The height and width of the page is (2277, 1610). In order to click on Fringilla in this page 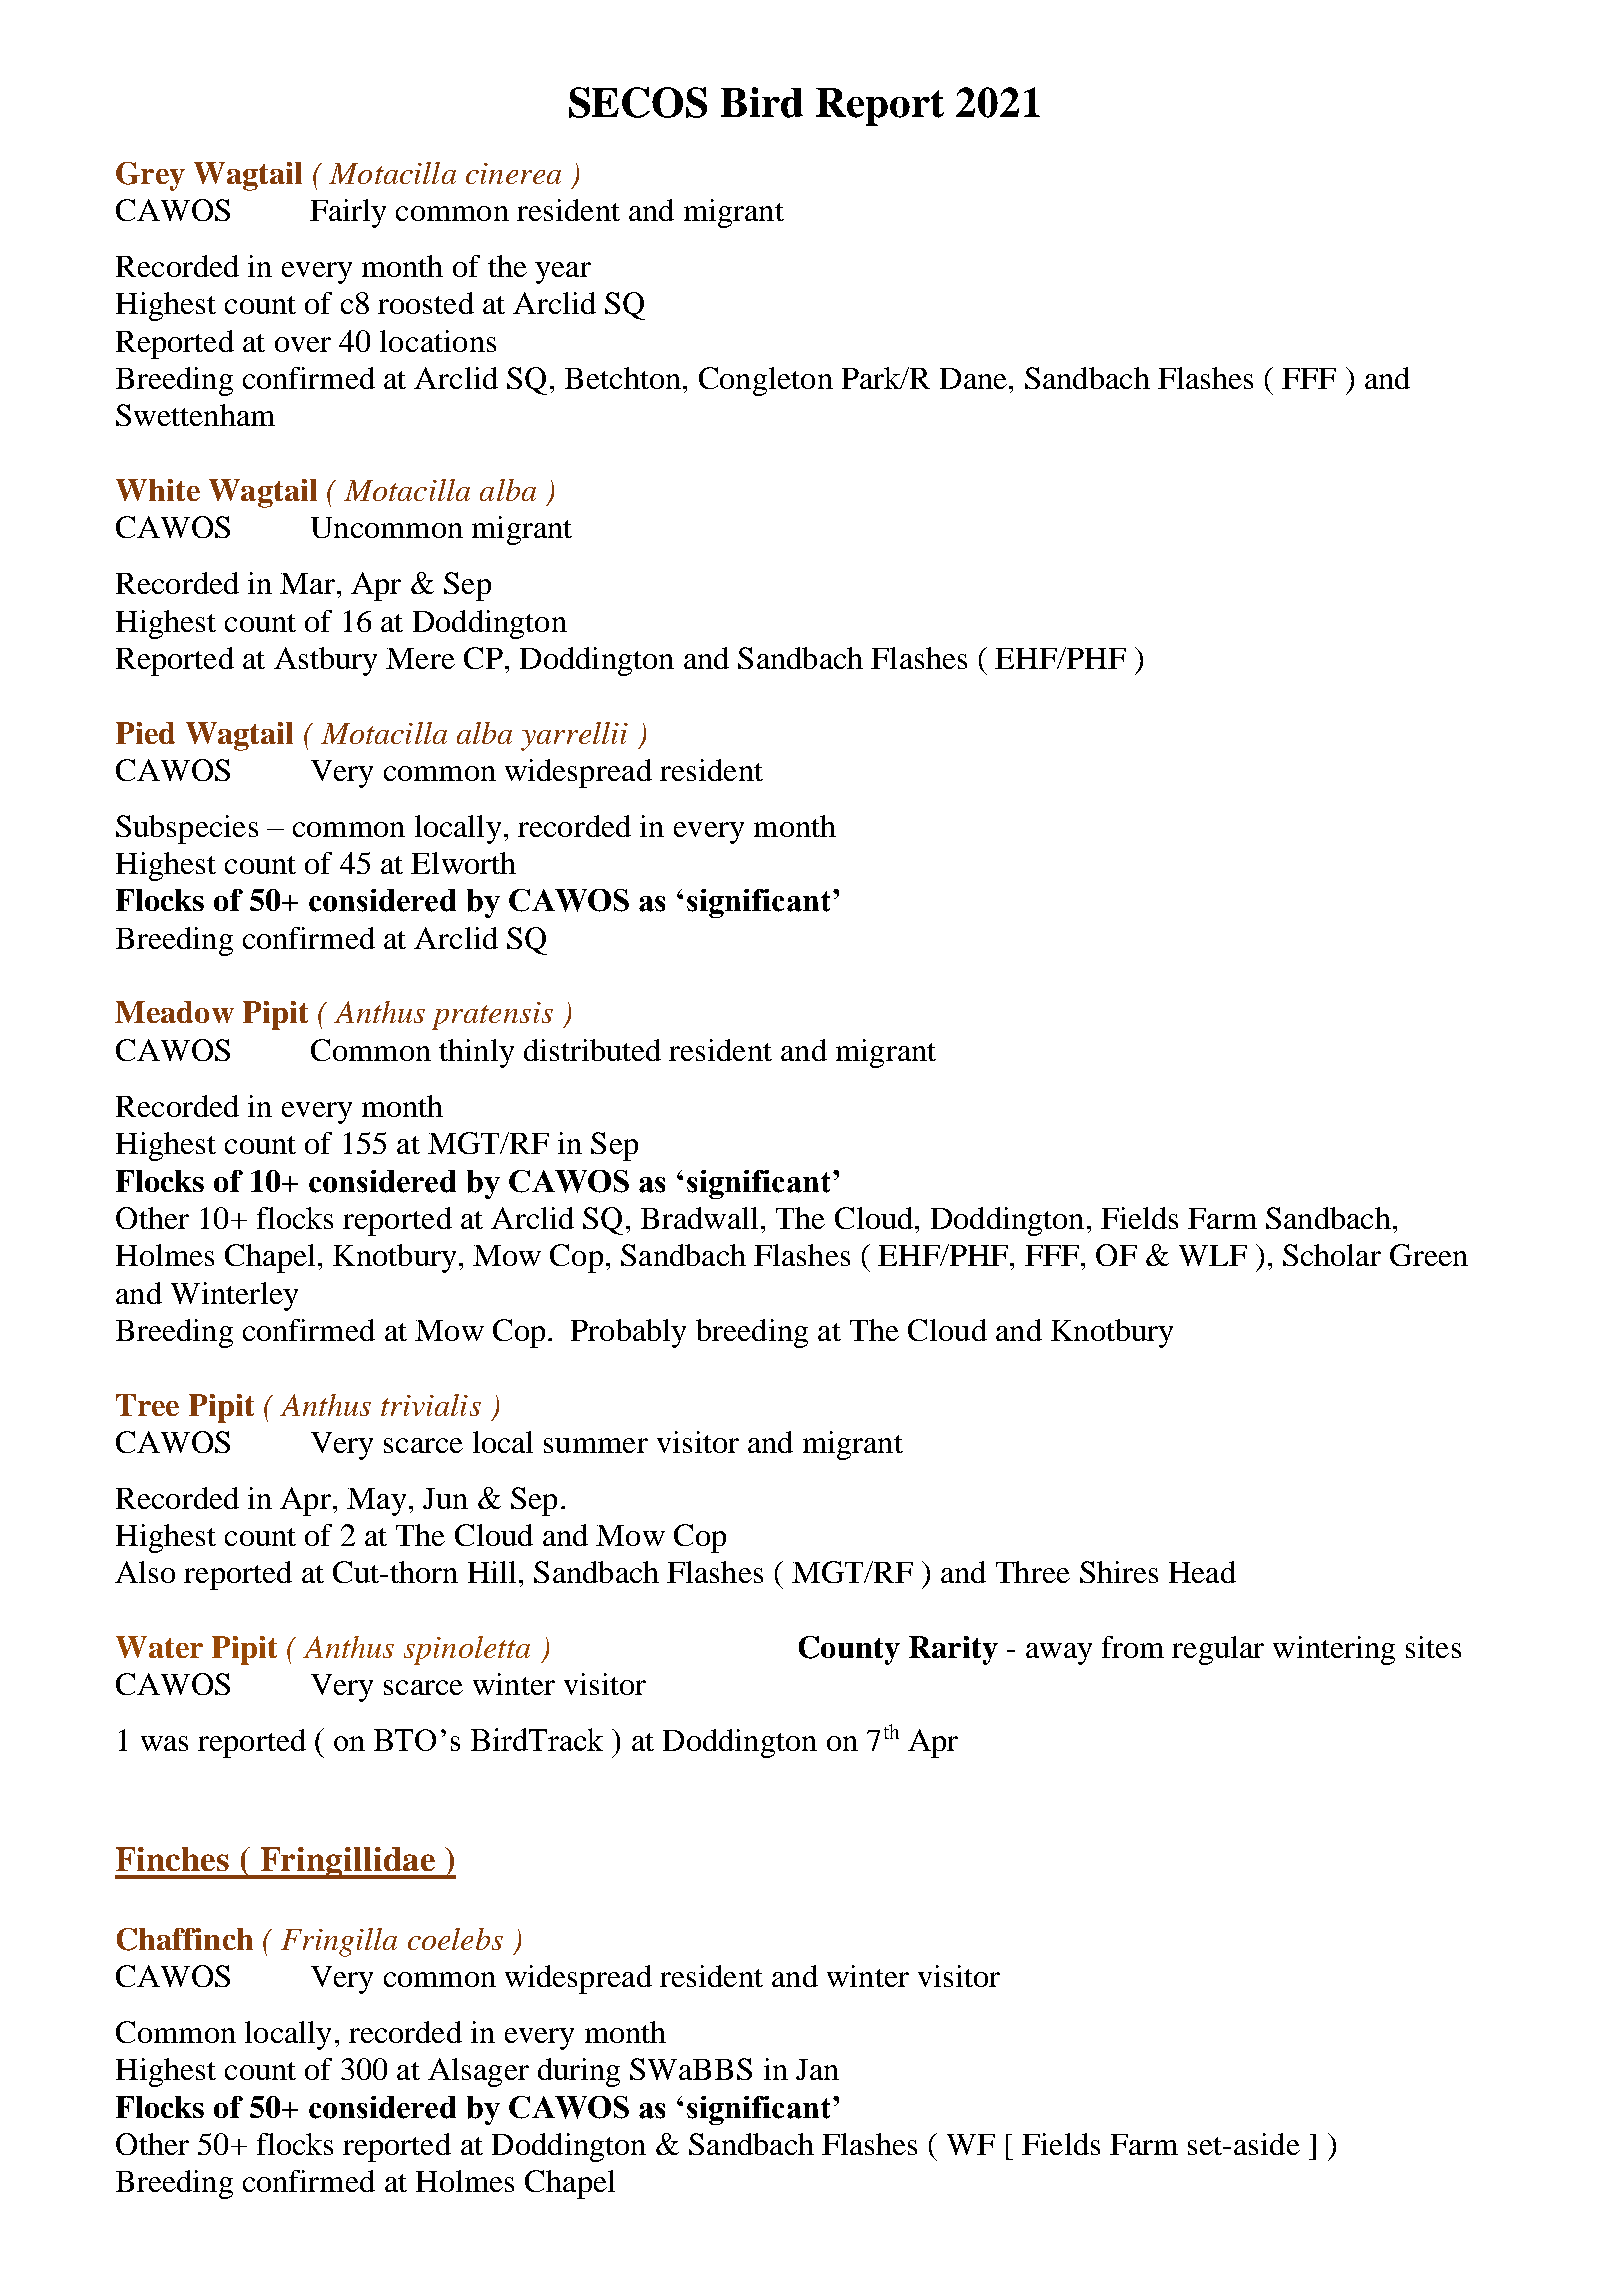, I will do `click(339, 1942)`.
